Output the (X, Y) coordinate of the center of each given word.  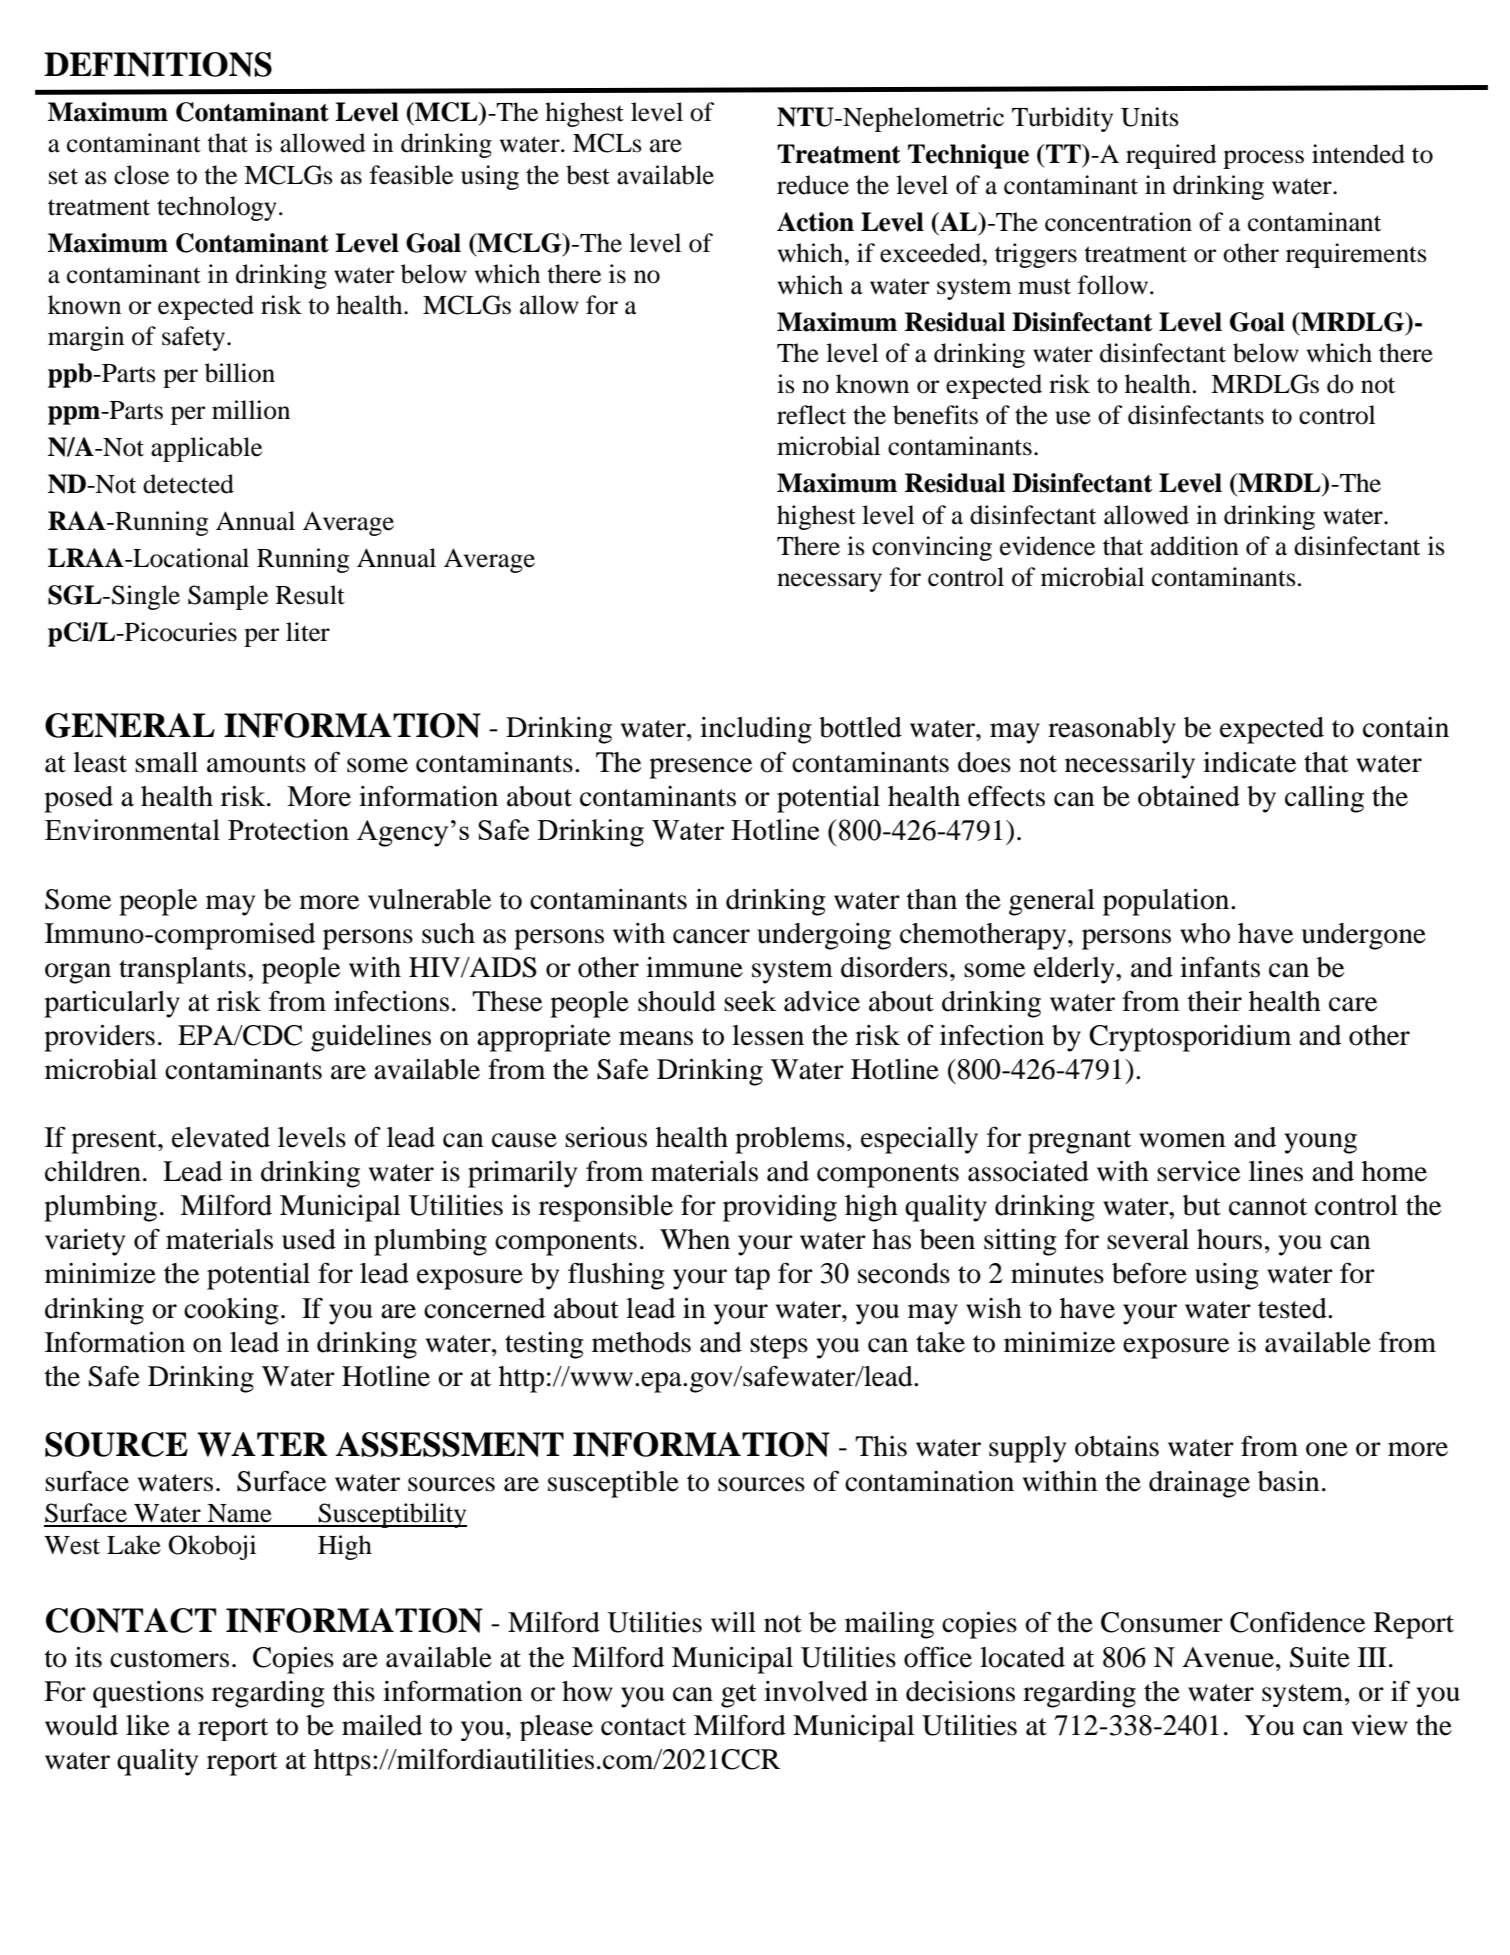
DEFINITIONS (158, 64)
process (1263, 159)
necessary (829, 582)
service (1198, 1171)
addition (1195, 546)
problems (790, 1140)
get (739, 1696)
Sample (228, 597)
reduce (813, 185)
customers (169, 1659)
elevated (221, 1137)
